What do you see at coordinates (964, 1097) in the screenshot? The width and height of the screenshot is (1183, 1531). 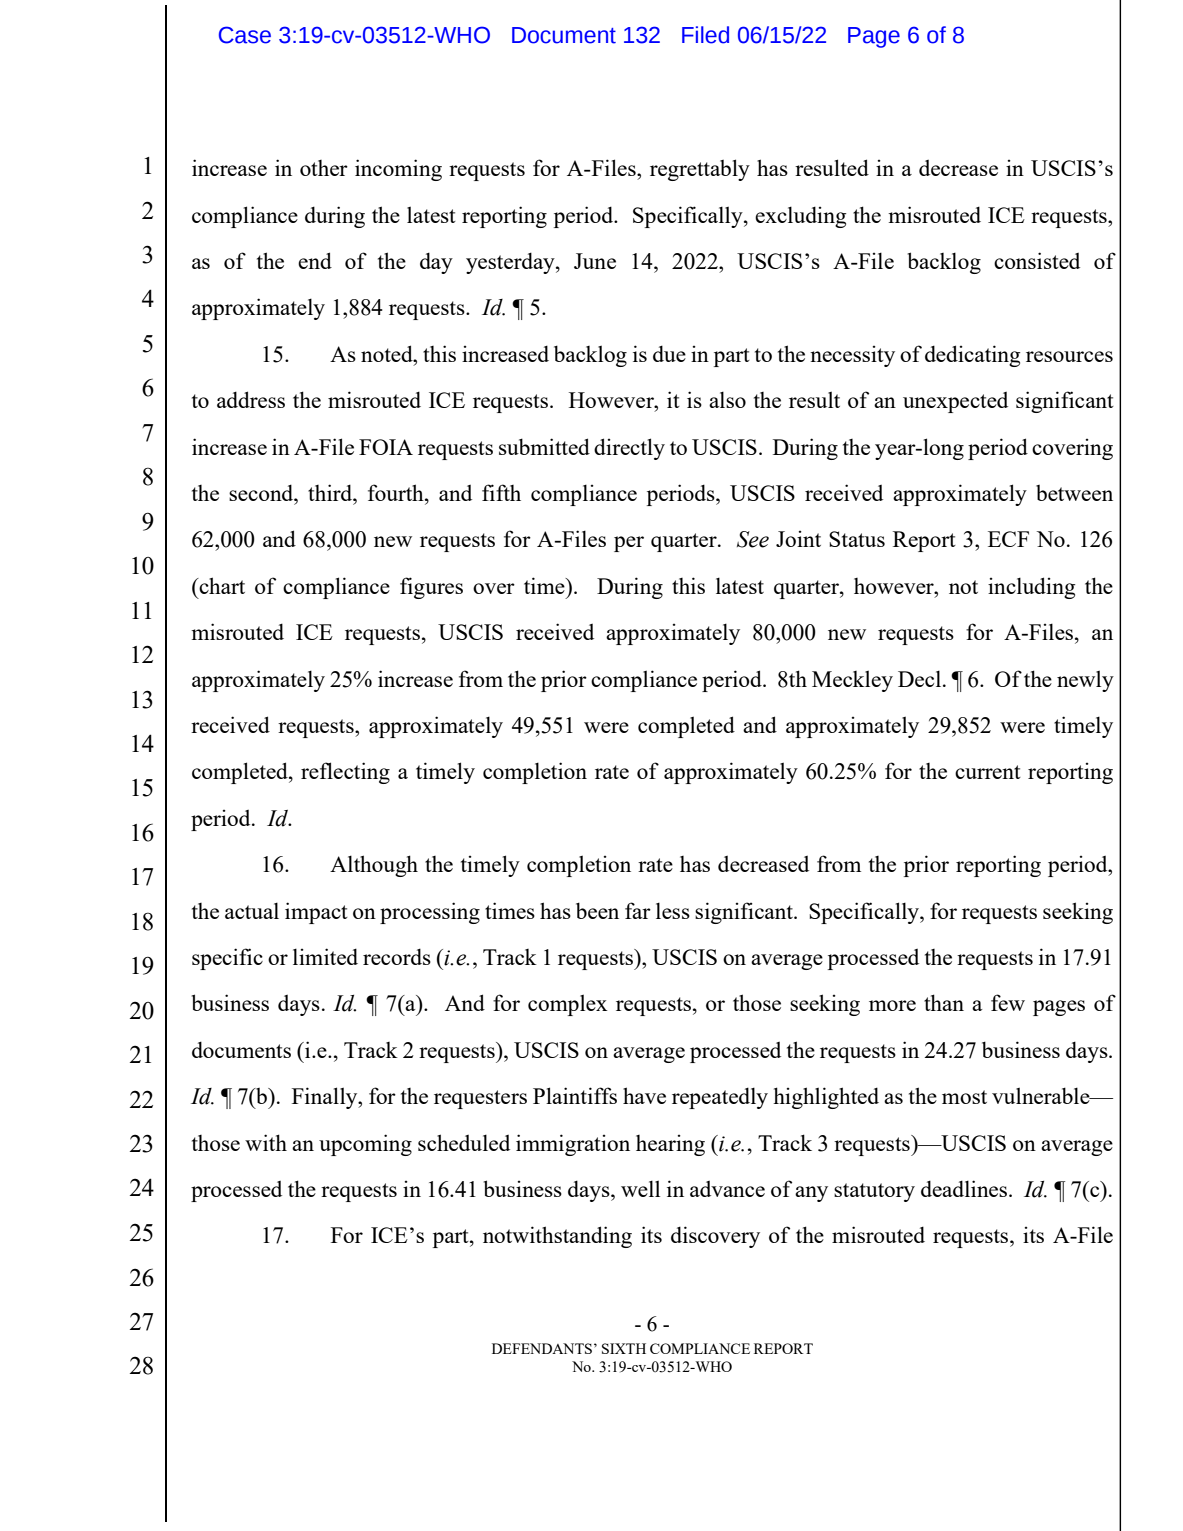 I see `most` at bounding box center [964, 1097].
